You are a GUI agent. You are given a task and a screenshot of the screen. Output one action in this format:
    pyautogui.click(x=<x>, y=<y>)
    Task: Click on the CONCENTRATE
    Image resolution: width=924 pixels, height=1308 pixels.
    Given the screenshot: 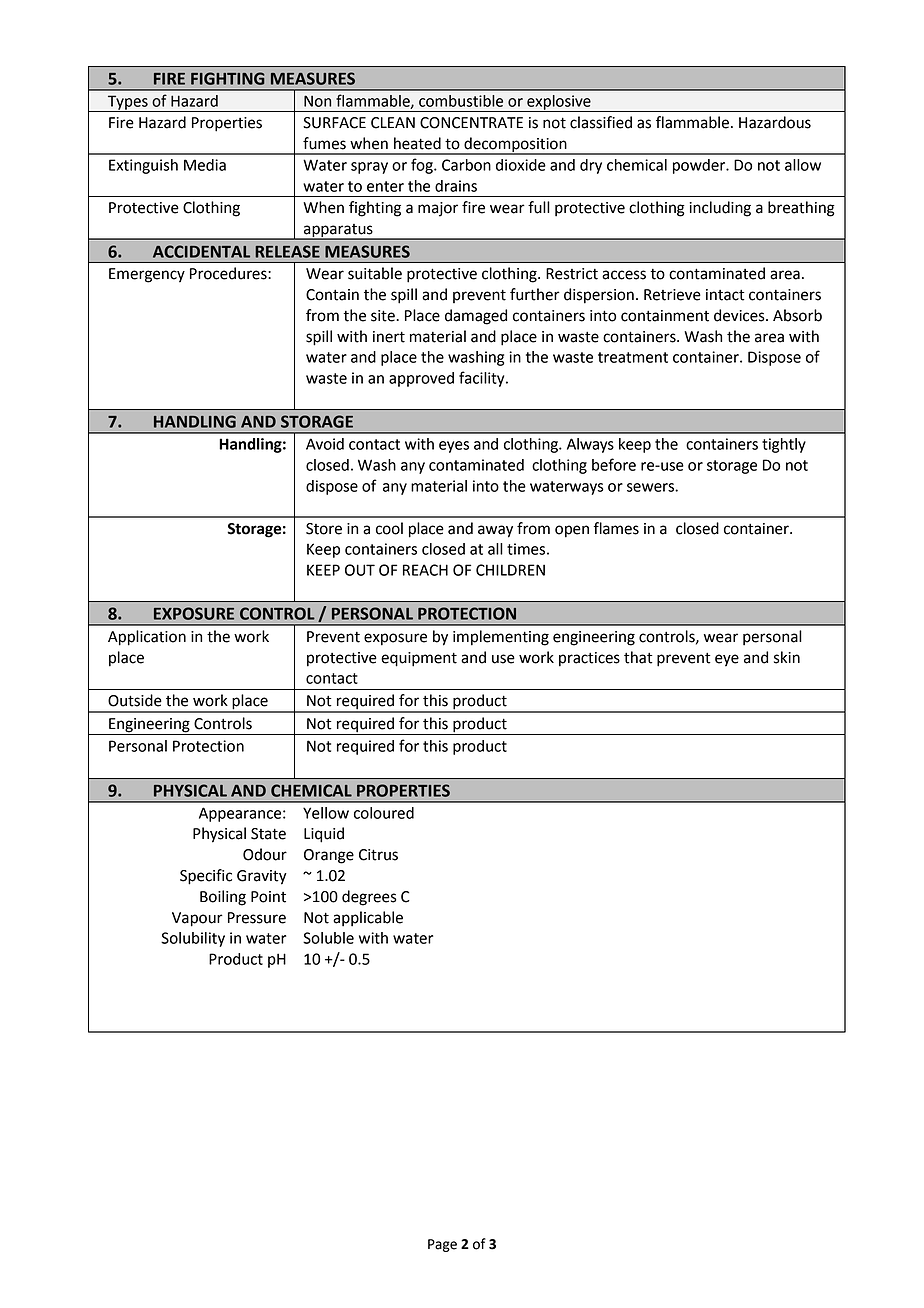 What is the action you would take?
    pyautogui.click(x=471, y=123)
